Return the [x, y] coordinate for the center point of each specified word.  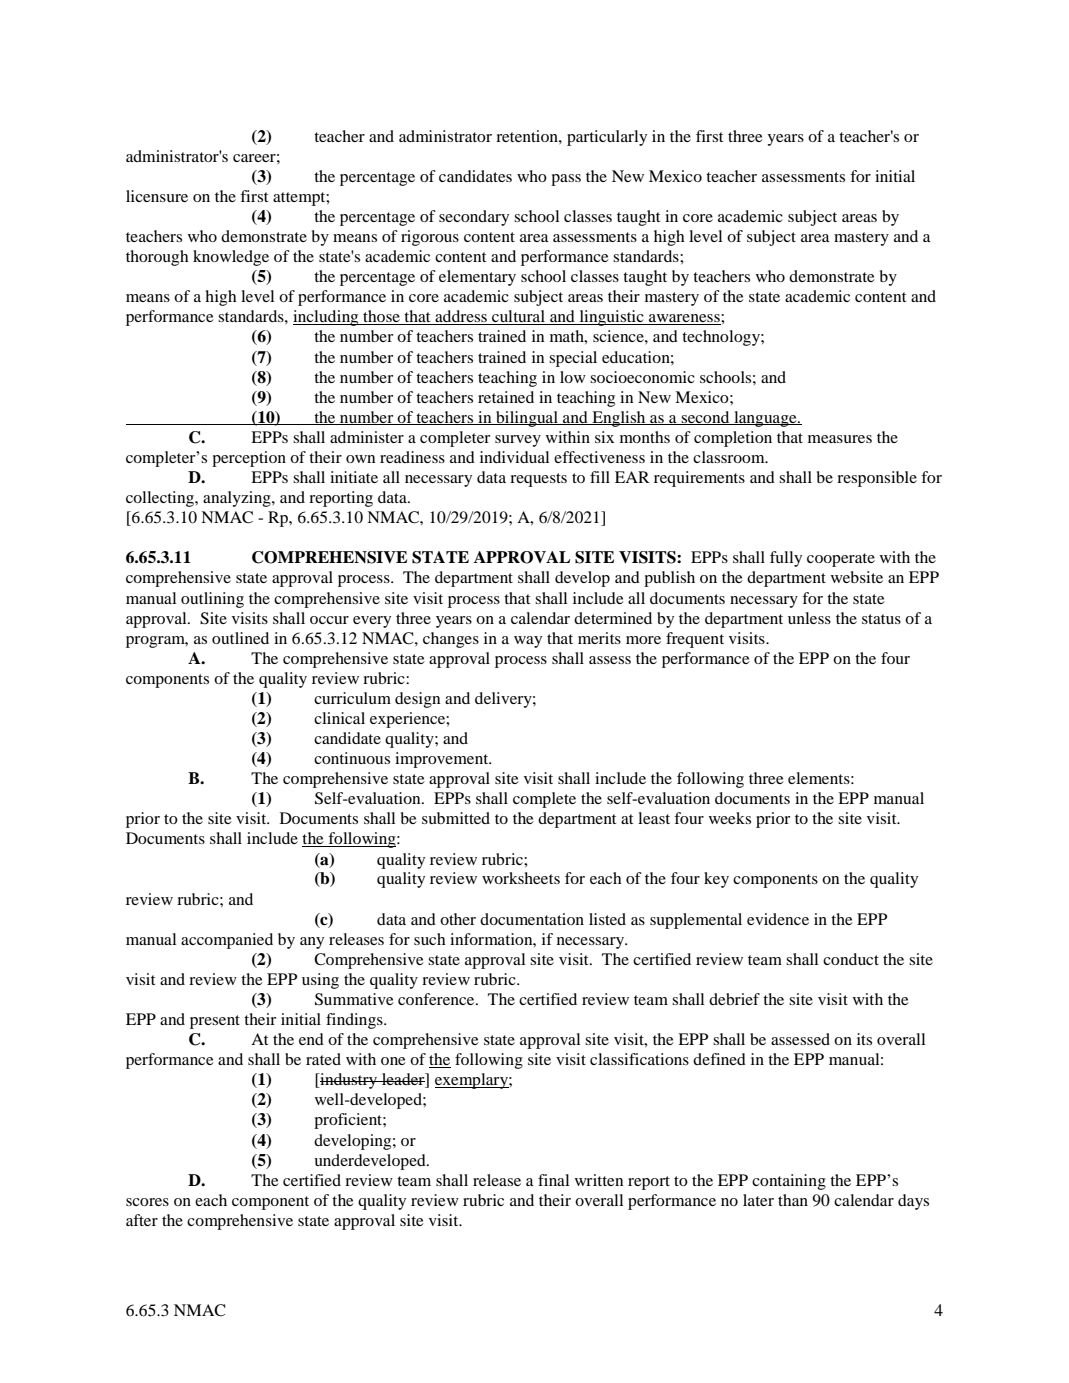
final [553, 1180]
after [142, 1220]
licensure [157, 196]
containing [789, 1182]
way [528, 642]
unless [809, 618]
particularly [607, 138]
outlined [240, 638]
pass [566, 180]
